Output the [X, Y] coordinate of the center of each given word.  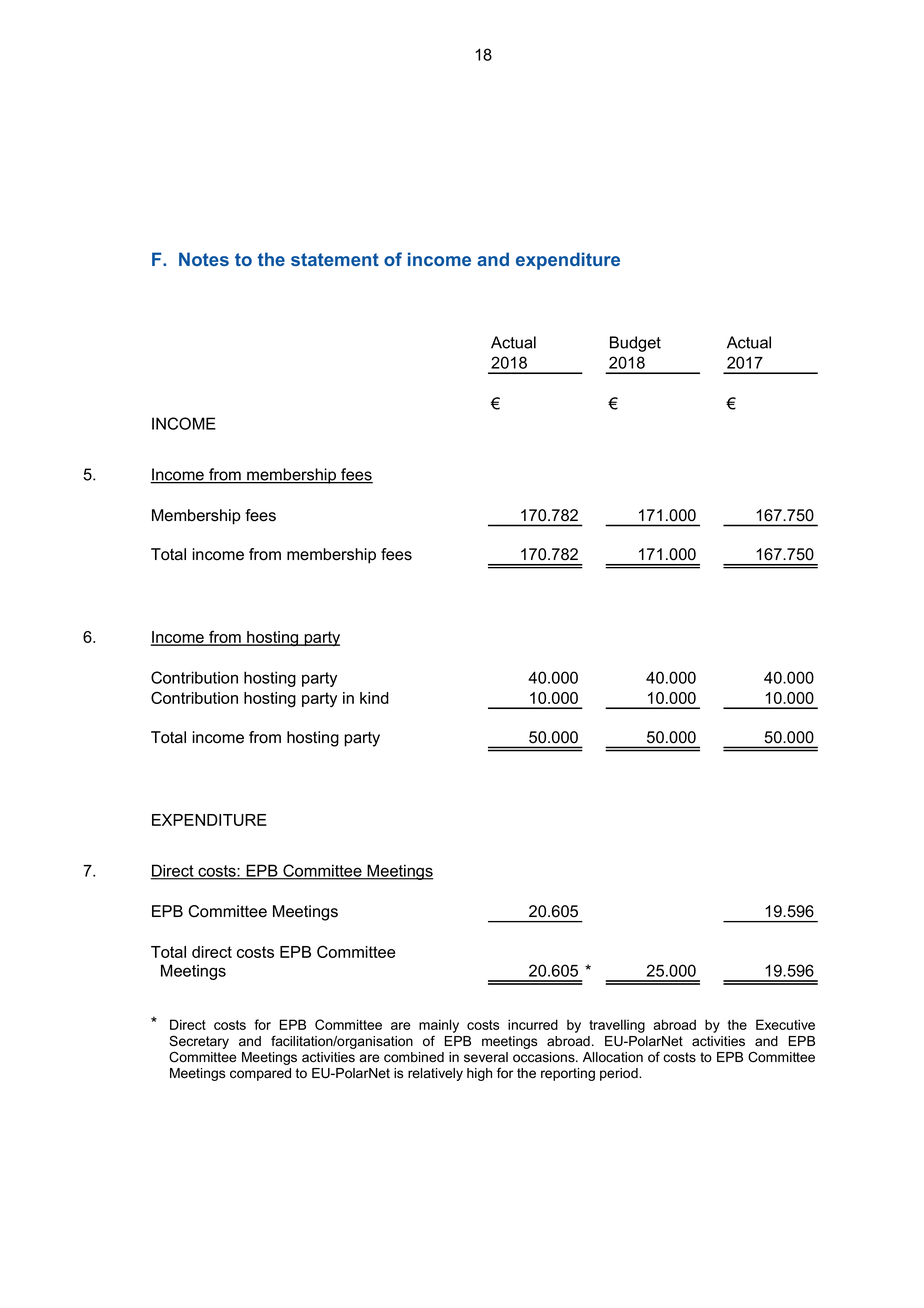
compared [260, 1074]
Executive [785, 1024]
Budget [635, 344]
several [486, 1057]
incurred [533, 1024]
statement [335, 259]
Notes [204, 259]
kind [374, 698]
